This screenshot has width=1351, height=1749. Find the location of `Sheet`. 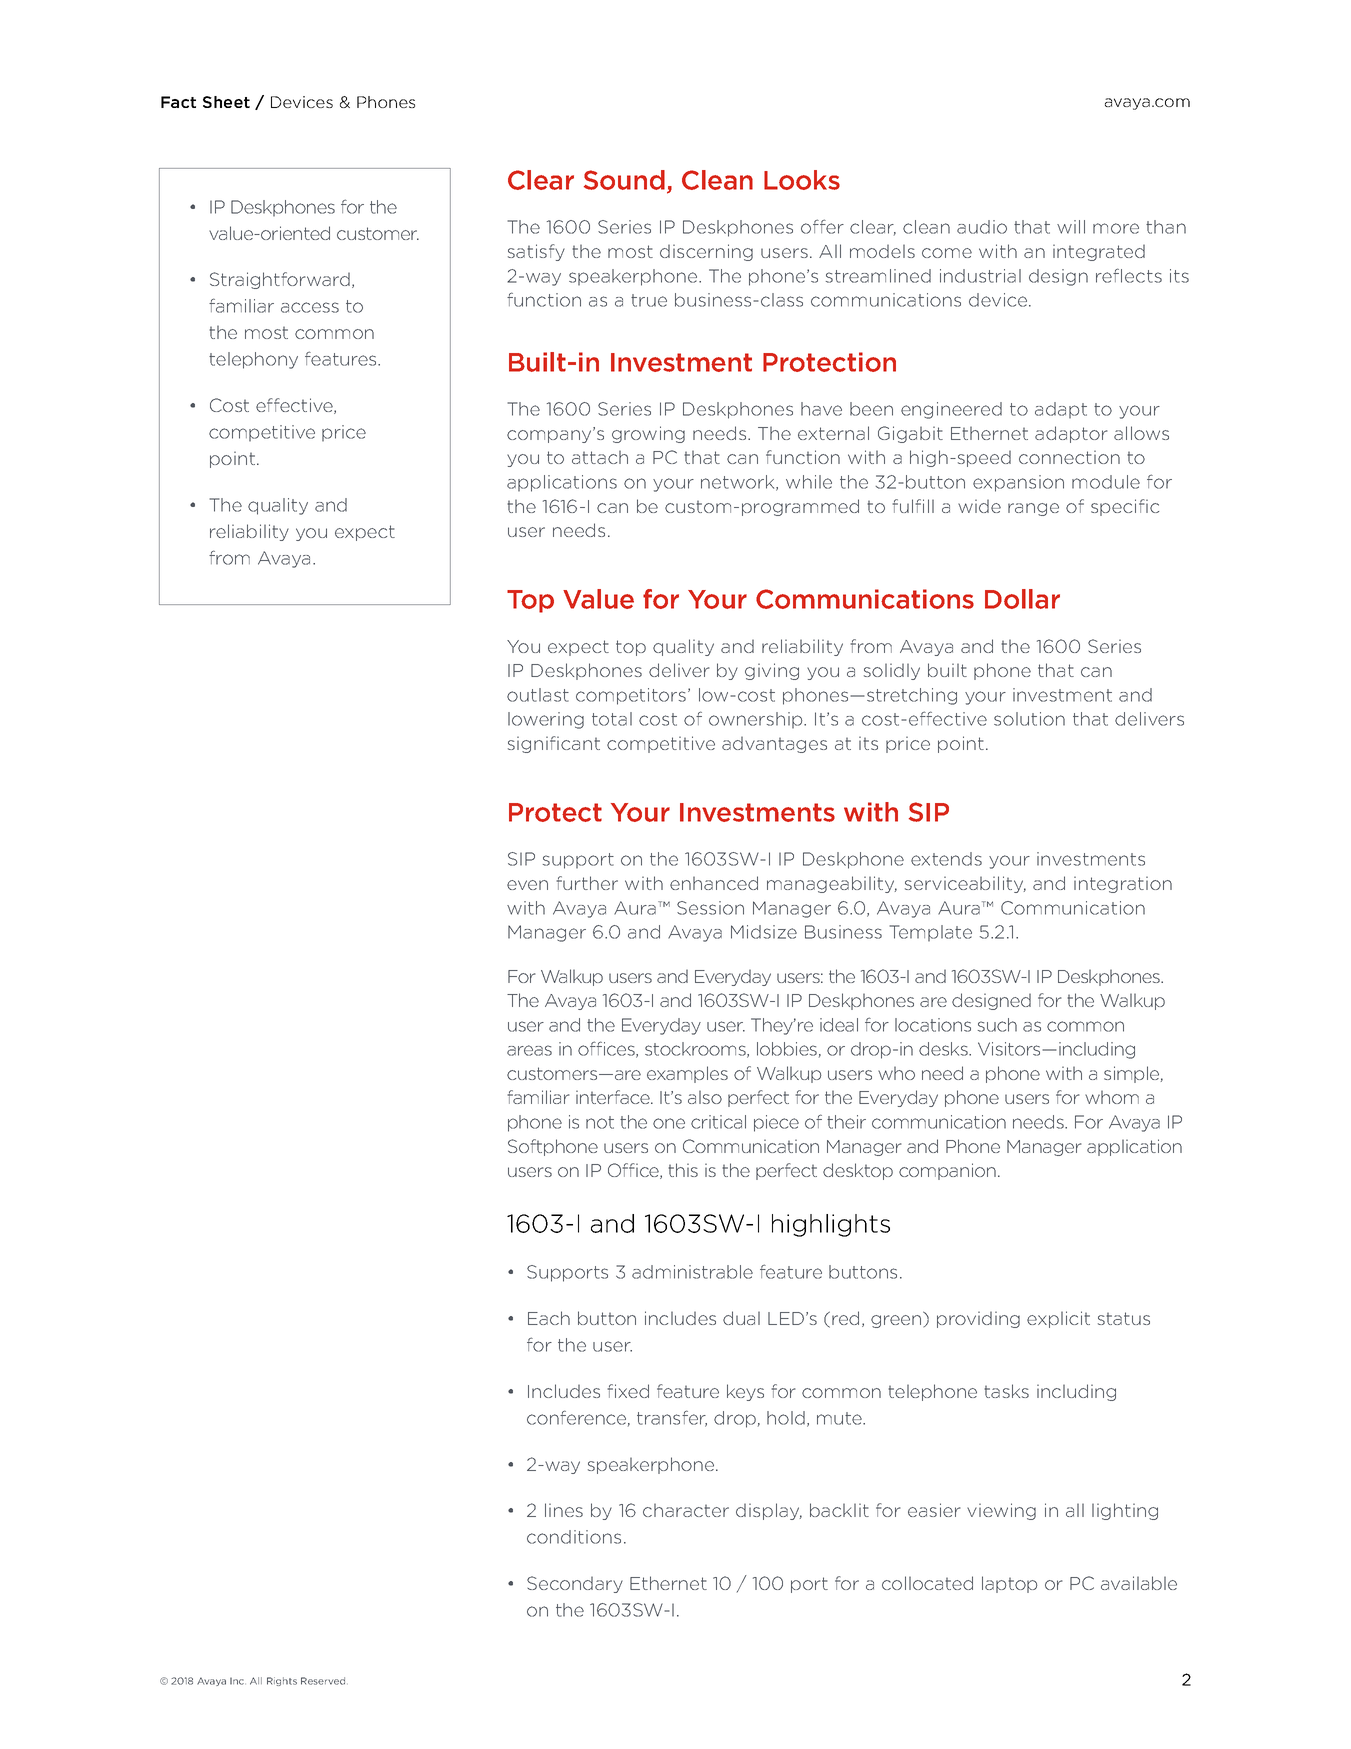

Sheet is located at coordinates (226, 102).
